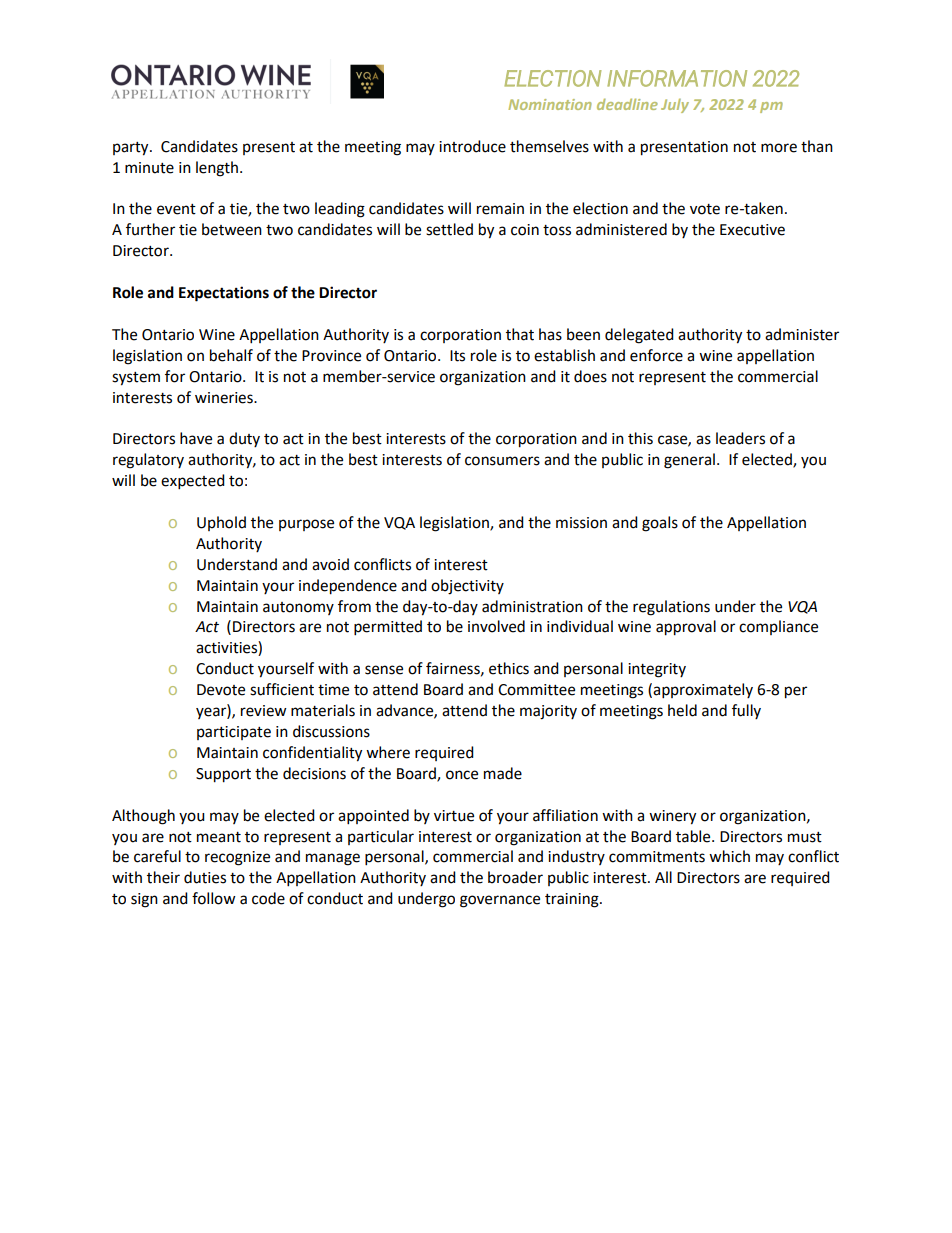  I want to click on compliance, so click(778, 627).
